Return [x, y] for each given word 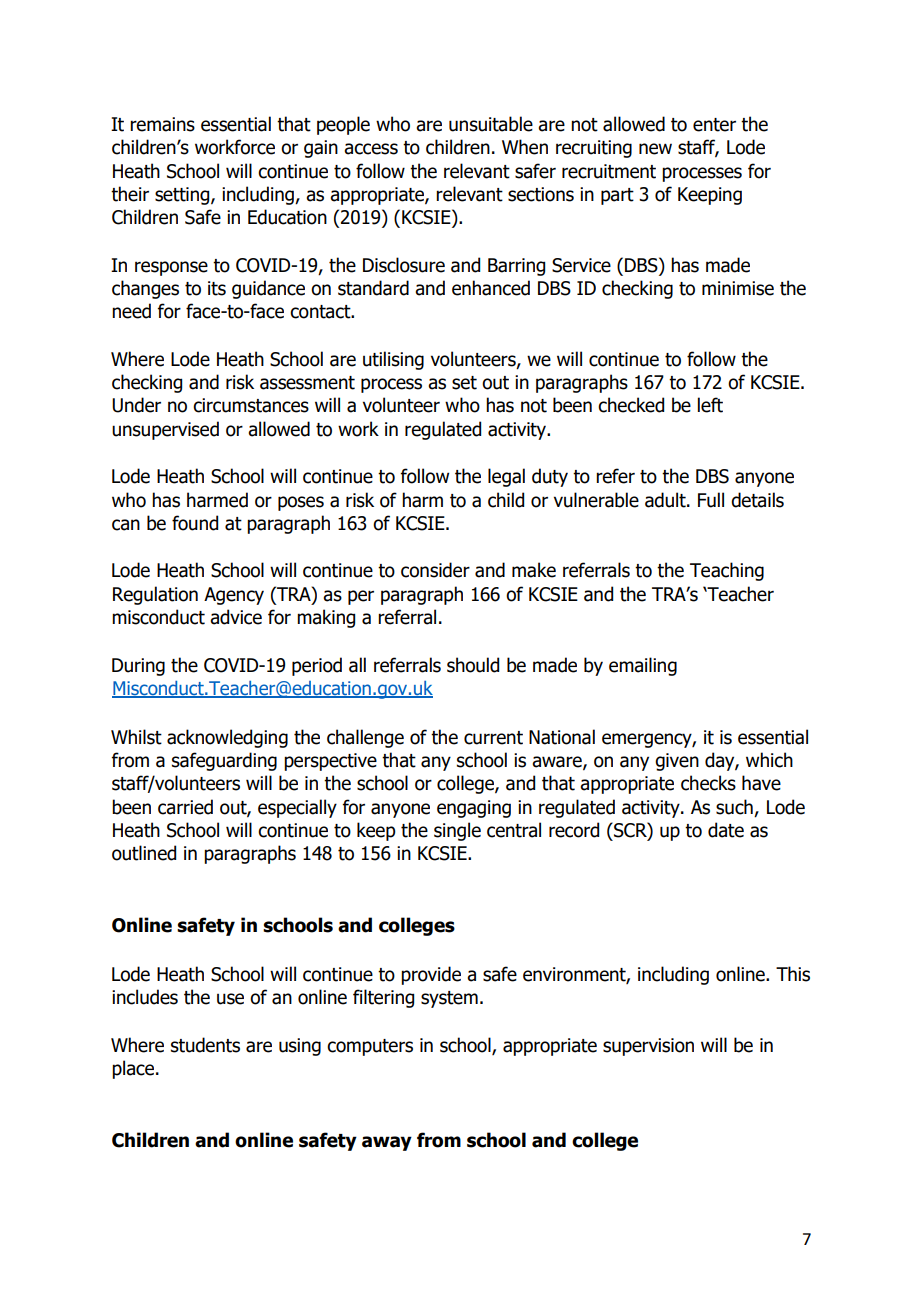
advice [236, 617]
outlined [144, 853]
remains [162, 124]
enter [714, 125]
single [457, 831]
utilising [393, 360]
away [387, 1143]
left [710, 405]
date [726, 830]
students [205, 1045]
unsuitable [491, 124]
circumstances [251, 405]
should [473, 665]
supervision [648, 1047]
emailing [643, 666]
